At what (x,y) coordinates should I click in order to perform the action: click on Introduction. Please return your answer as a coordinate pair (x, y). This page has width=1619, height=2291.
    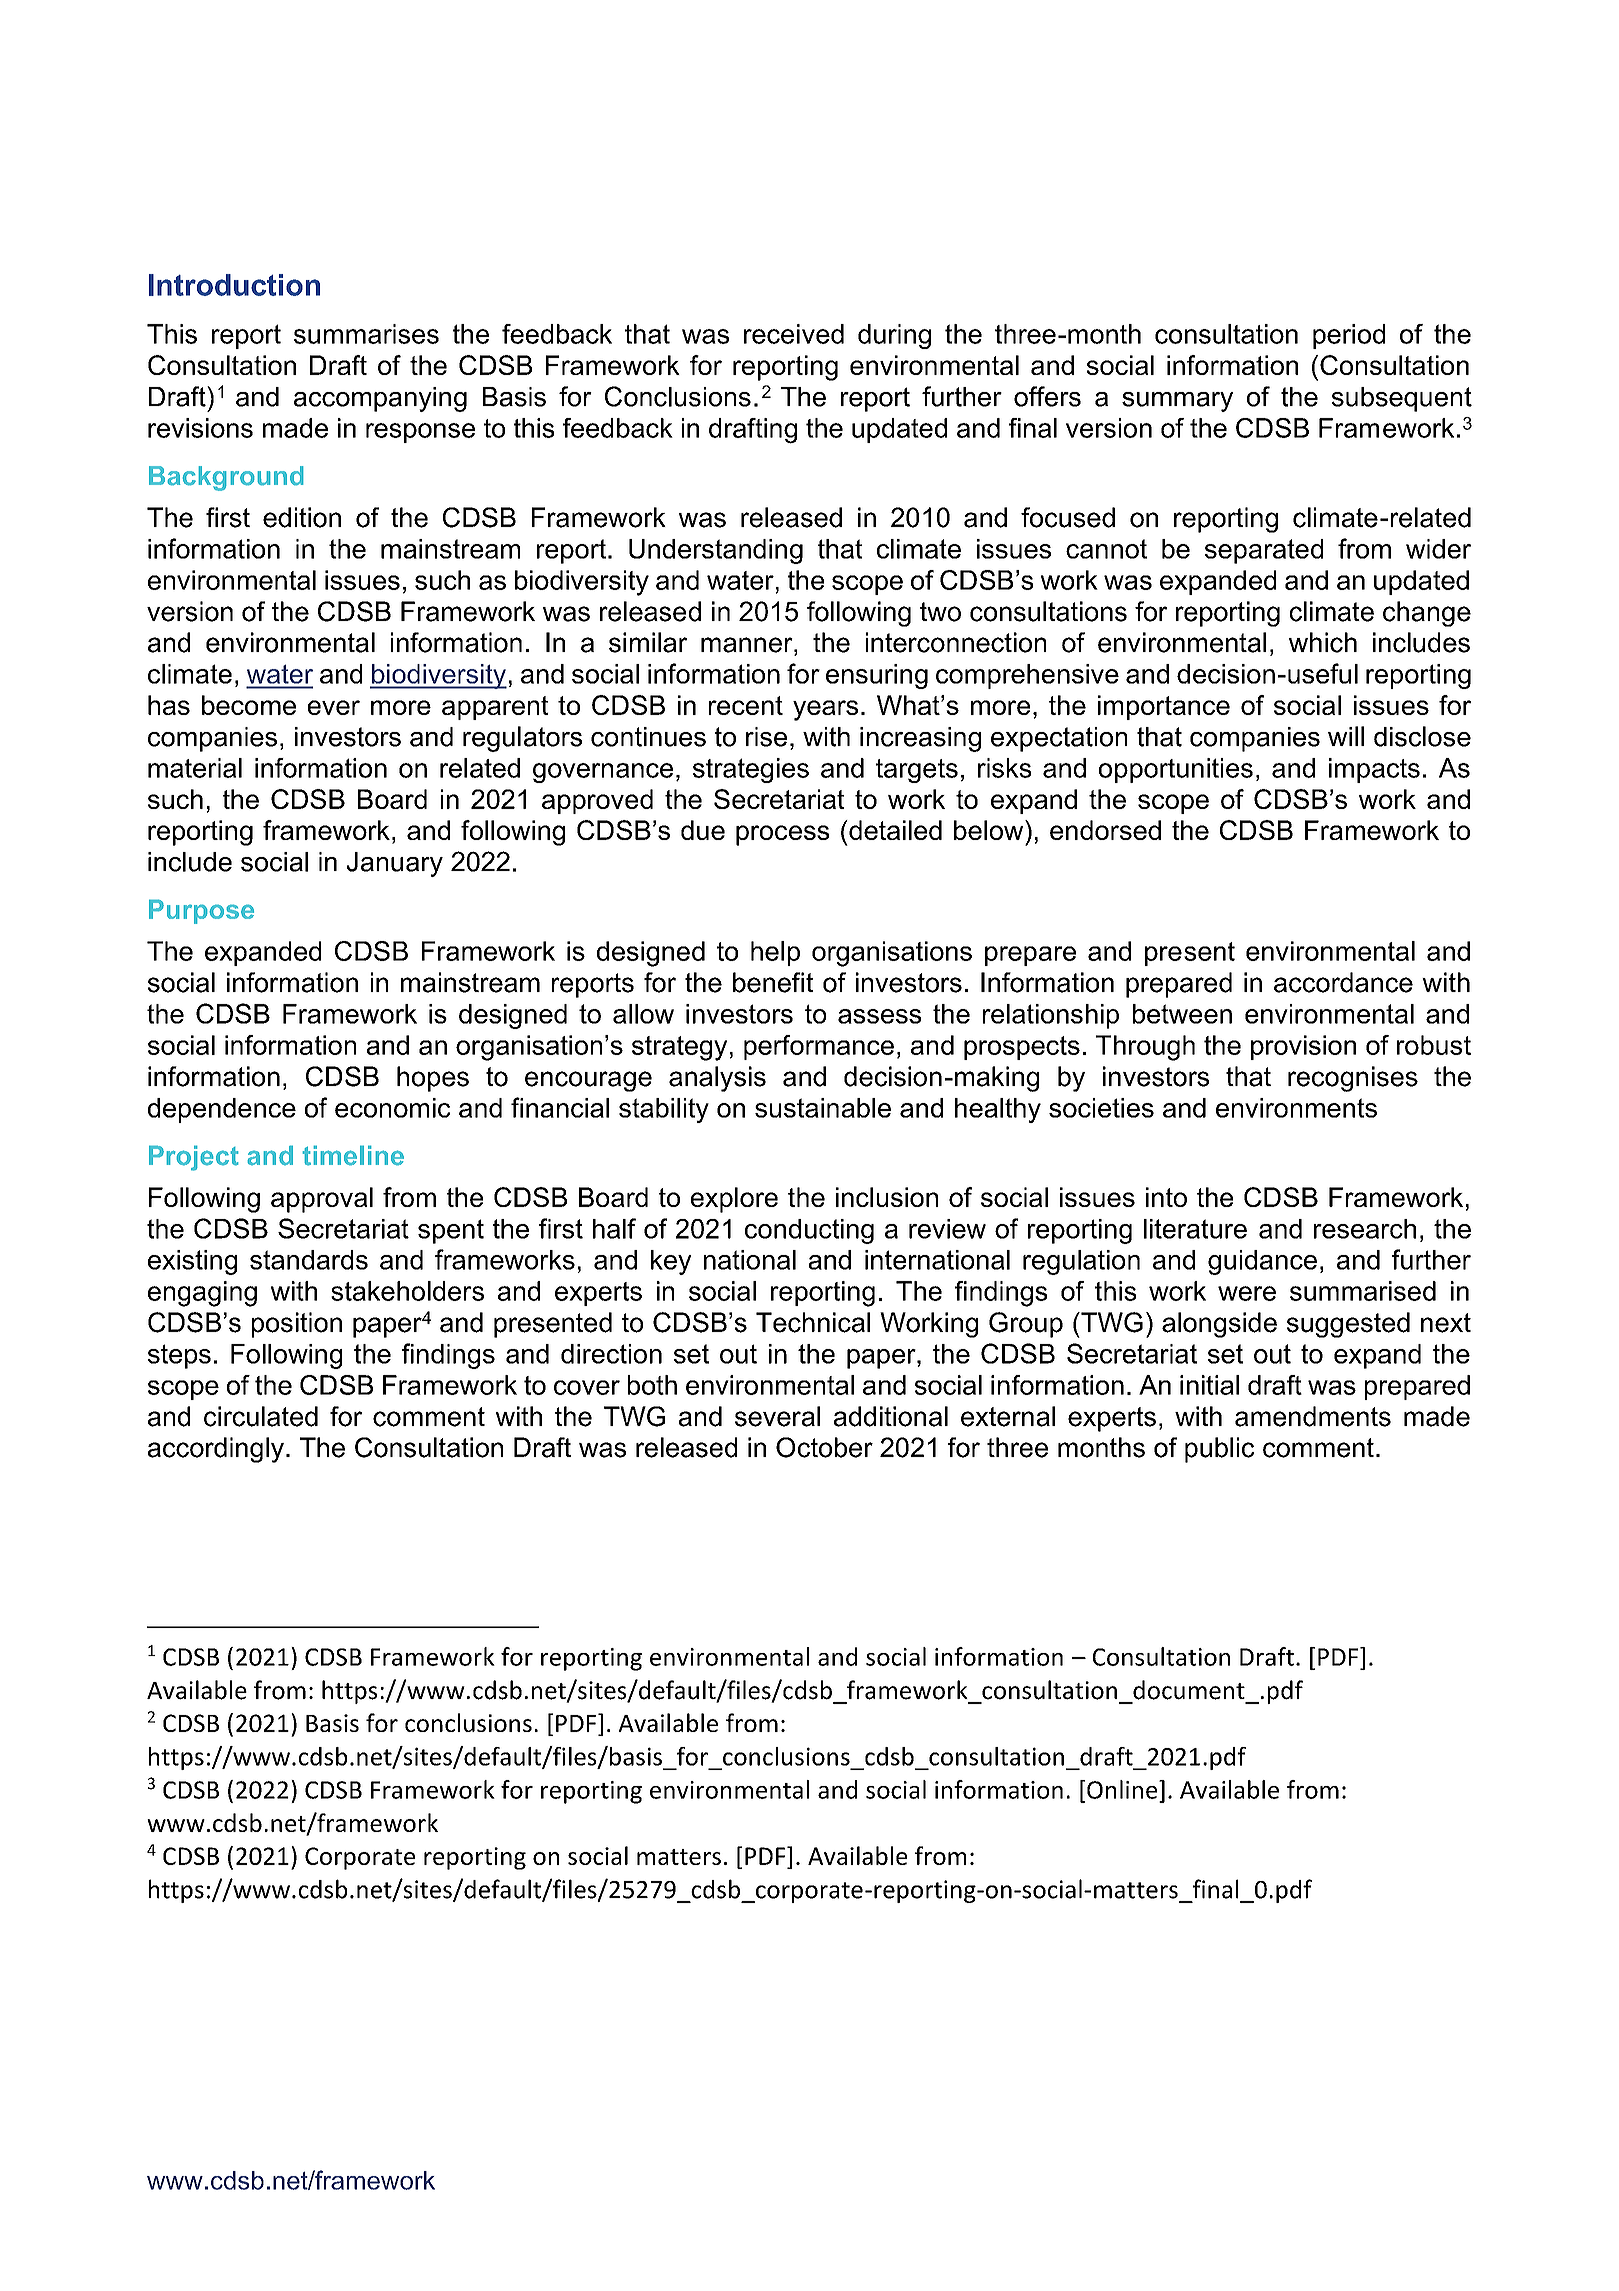
    Looking at the image, I should click on (234, 285).
